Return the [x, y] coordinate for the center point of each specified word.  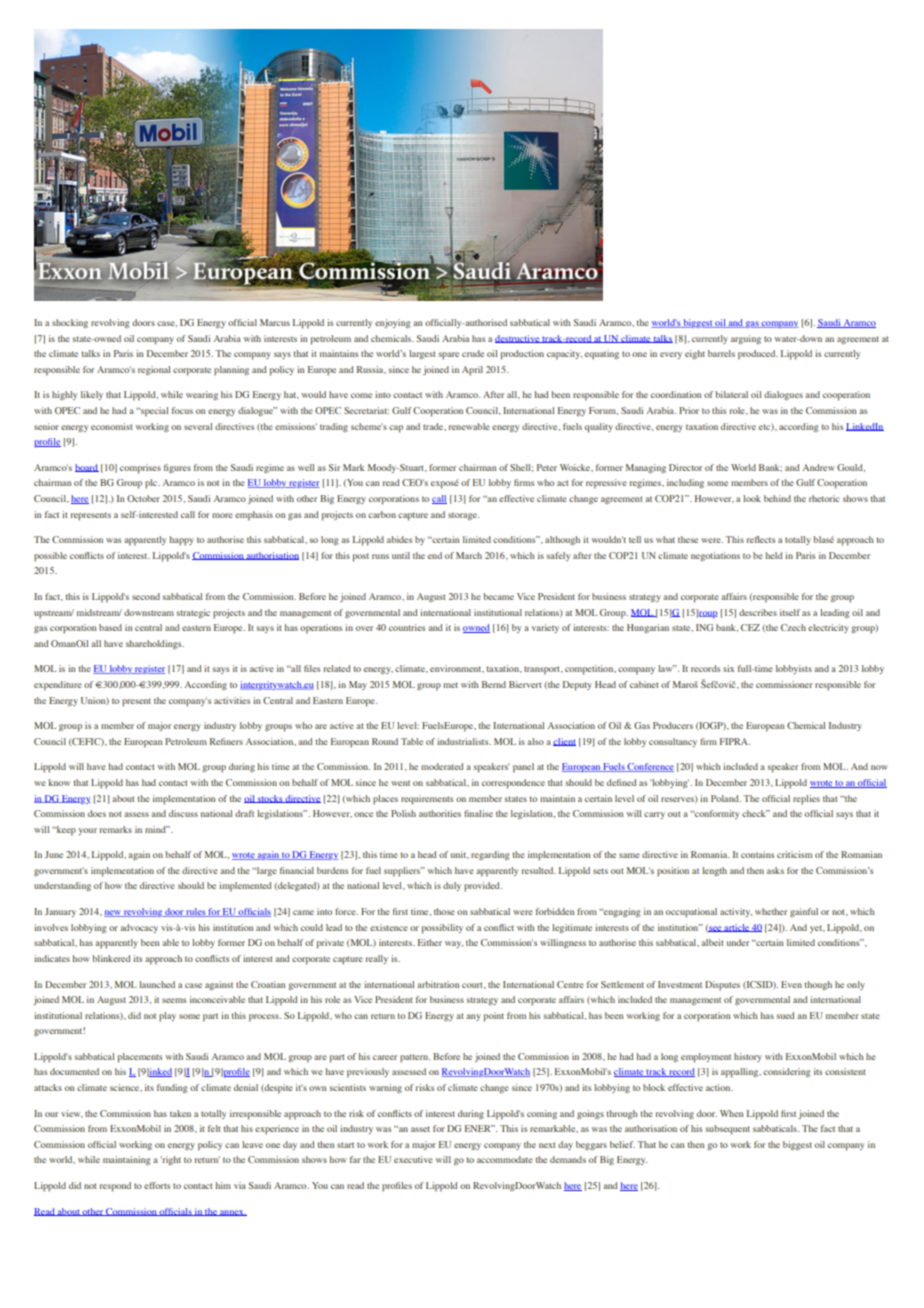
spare [449, 356]
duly [452, 886]
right [171, 1160]
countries [407, 627]
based [110, 627]
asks [775, 870]
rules [195, 912]
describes [758, 612]
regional [154, 370]
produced [758, 355]
